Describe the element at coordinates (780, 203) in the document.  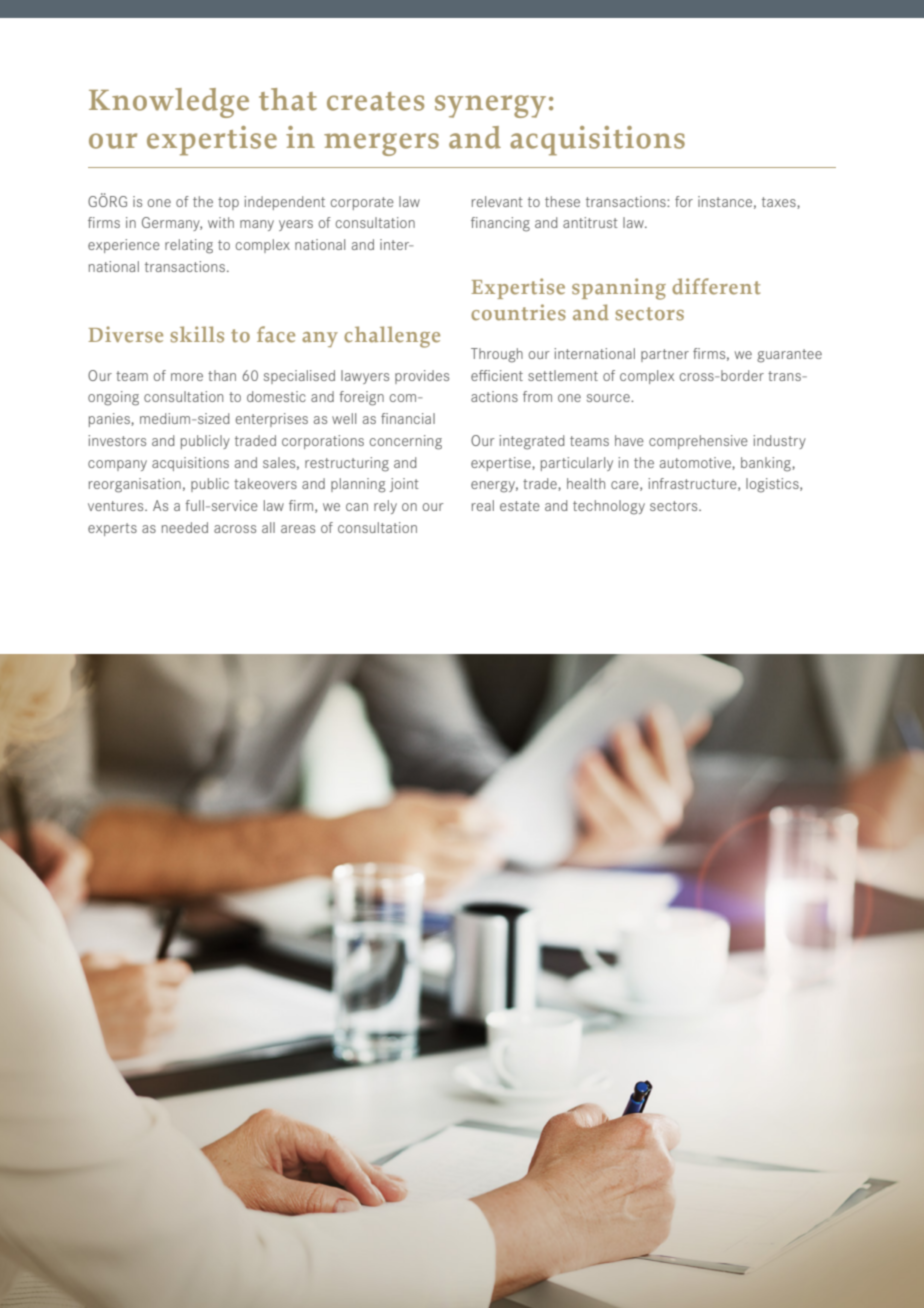
I see `taxes` at that location.
